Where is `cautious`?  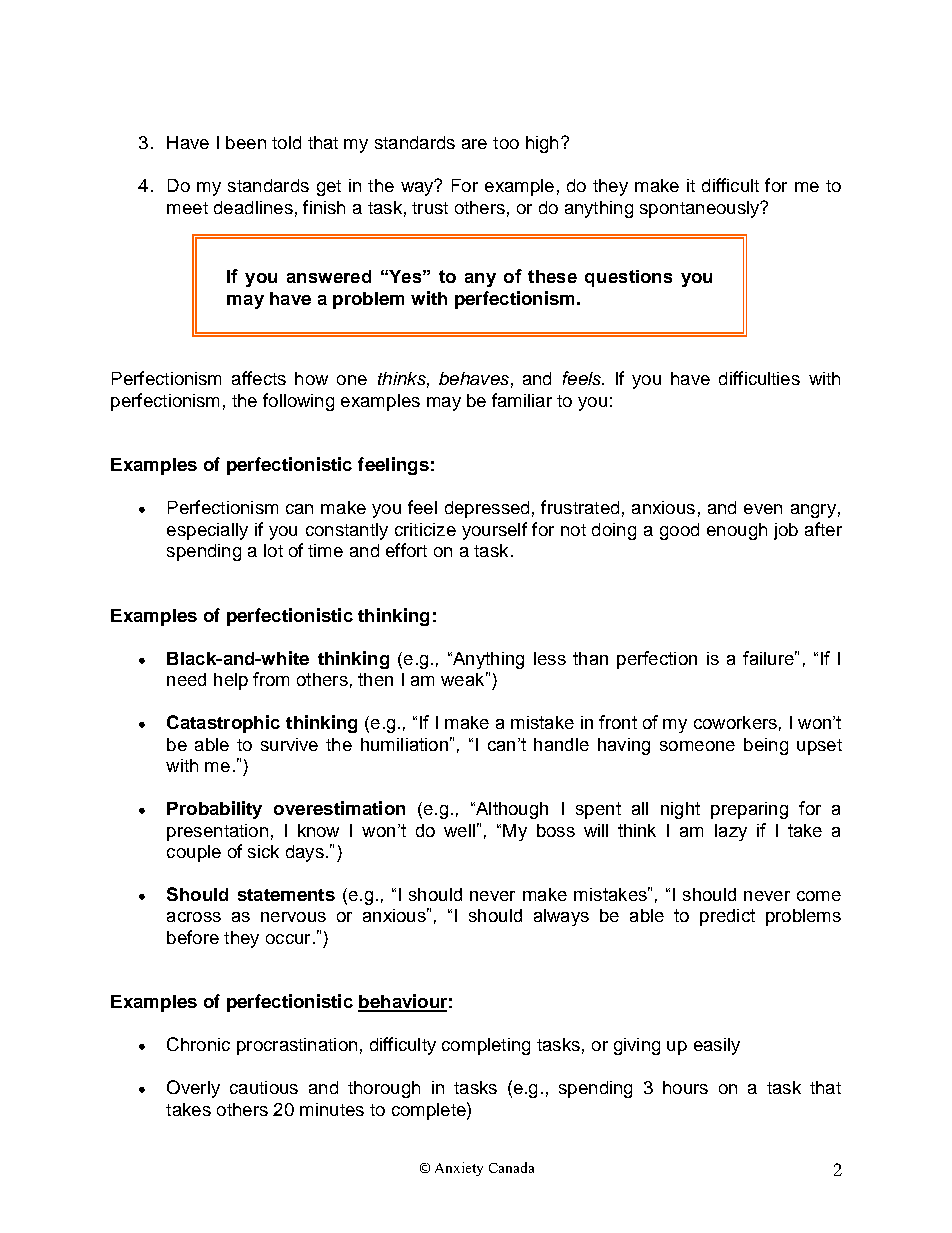
cautious is located at coordinates (264, 1087).
